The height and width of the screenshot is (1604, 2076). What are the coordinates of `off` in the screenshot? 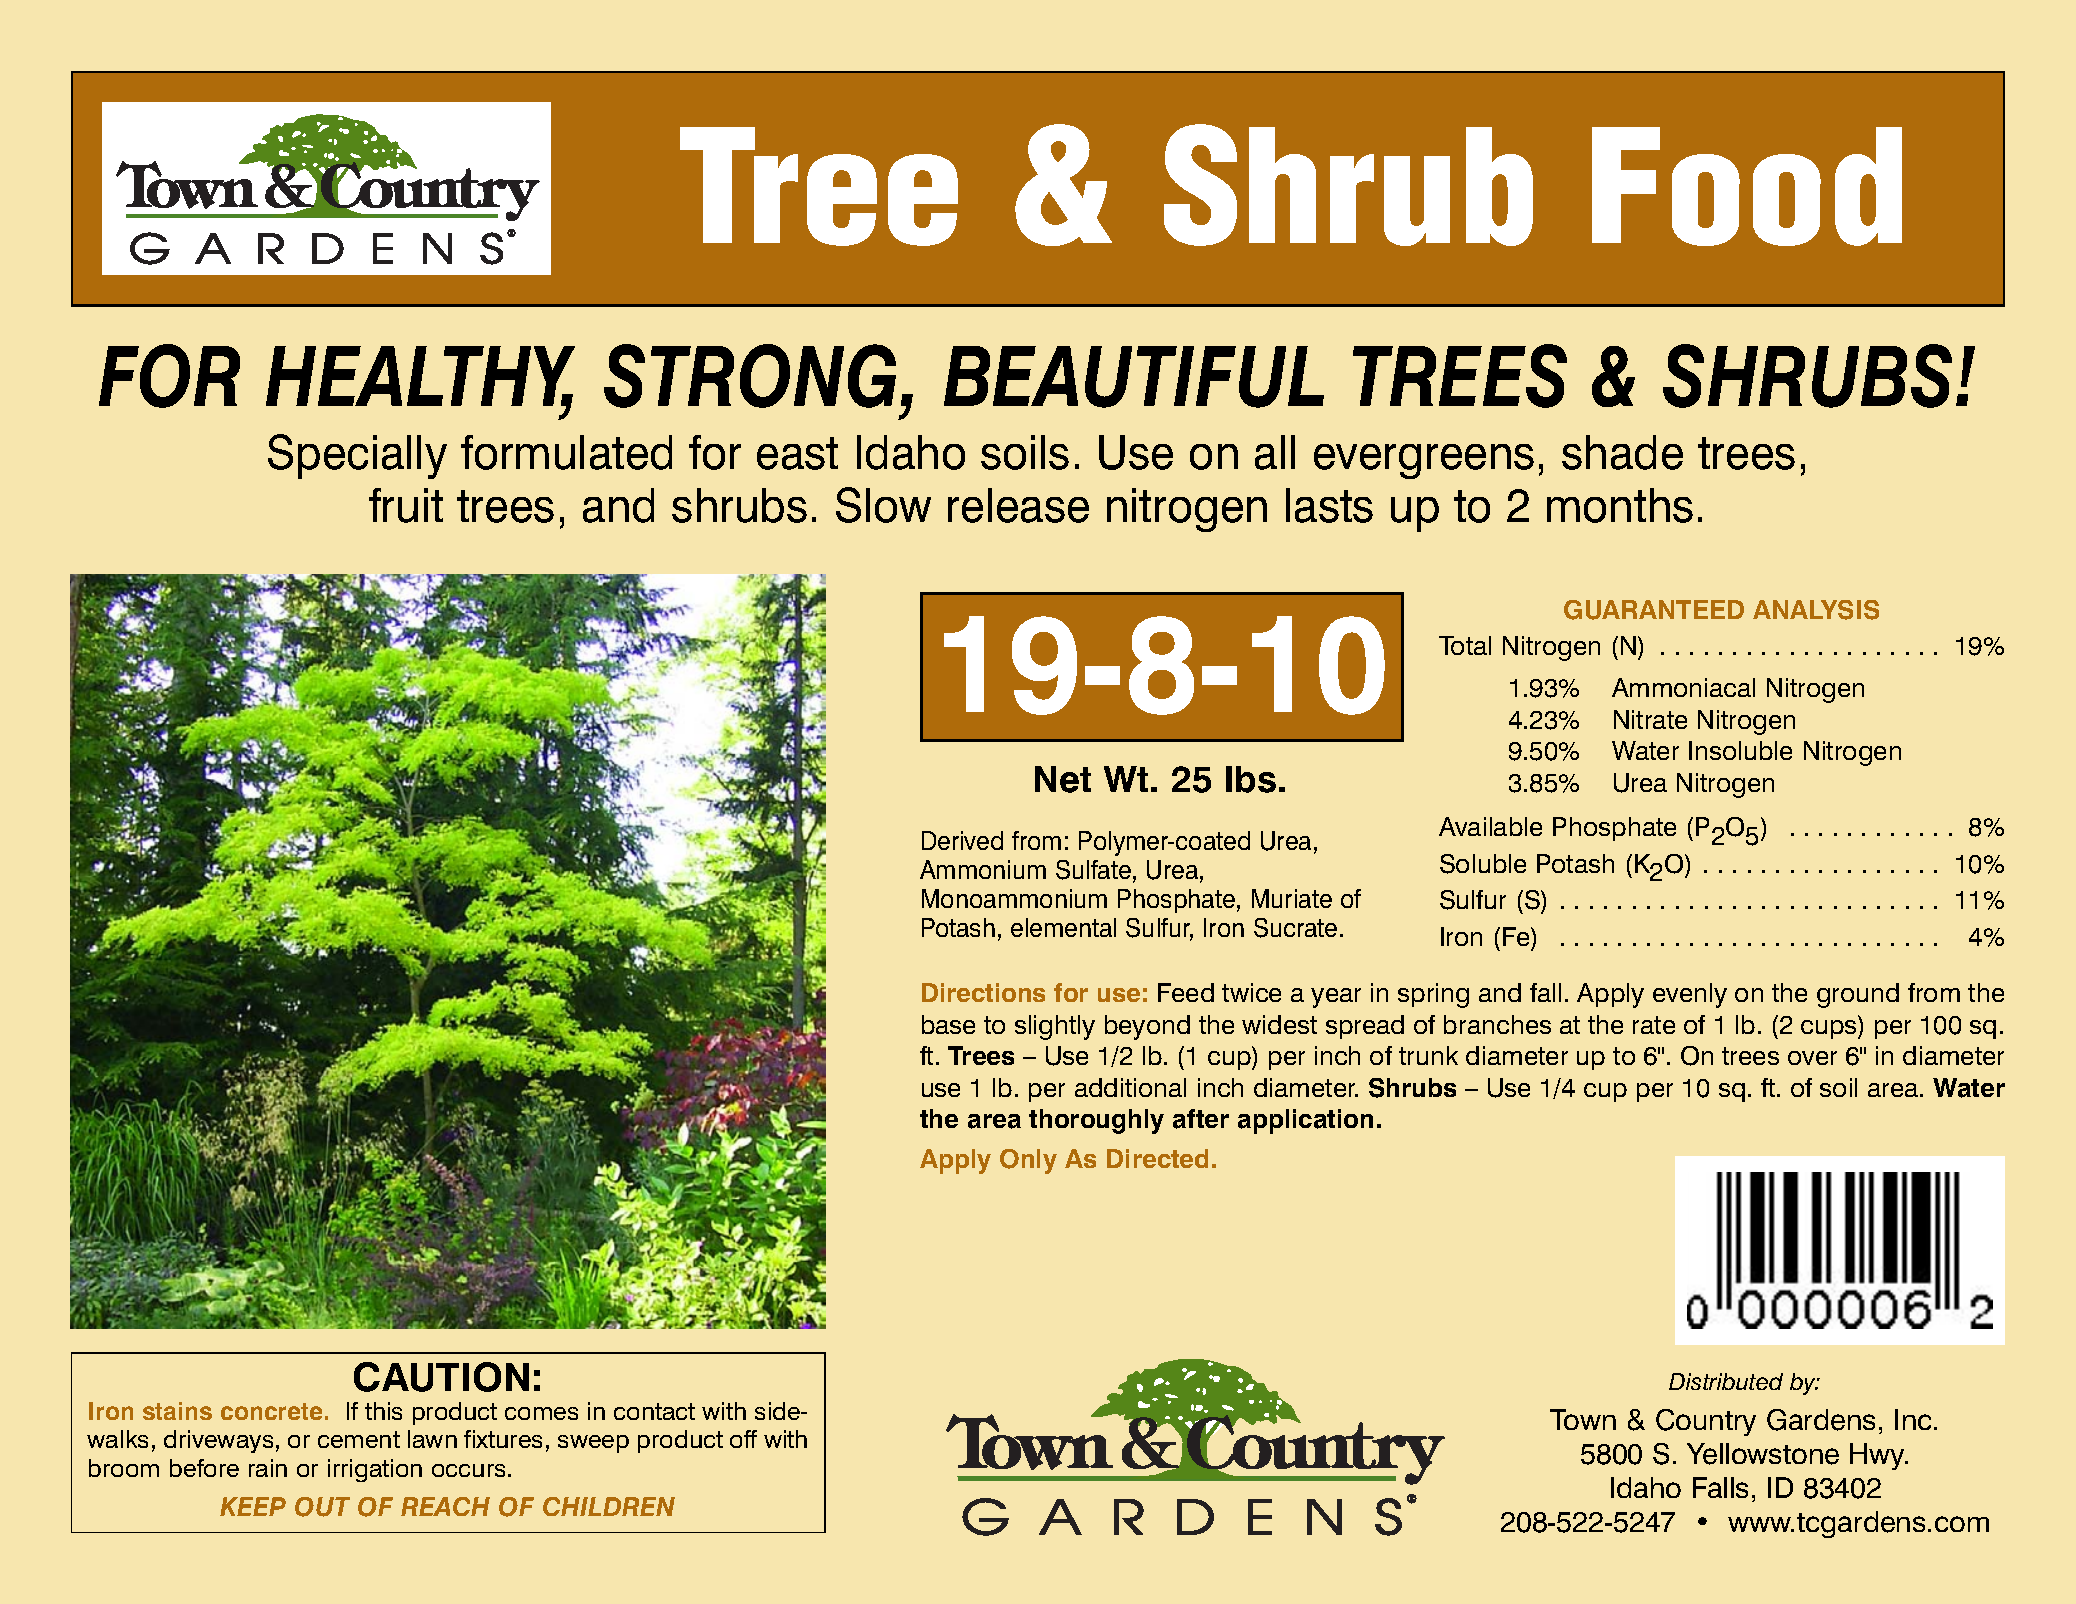 It's located at (743, 1439).
